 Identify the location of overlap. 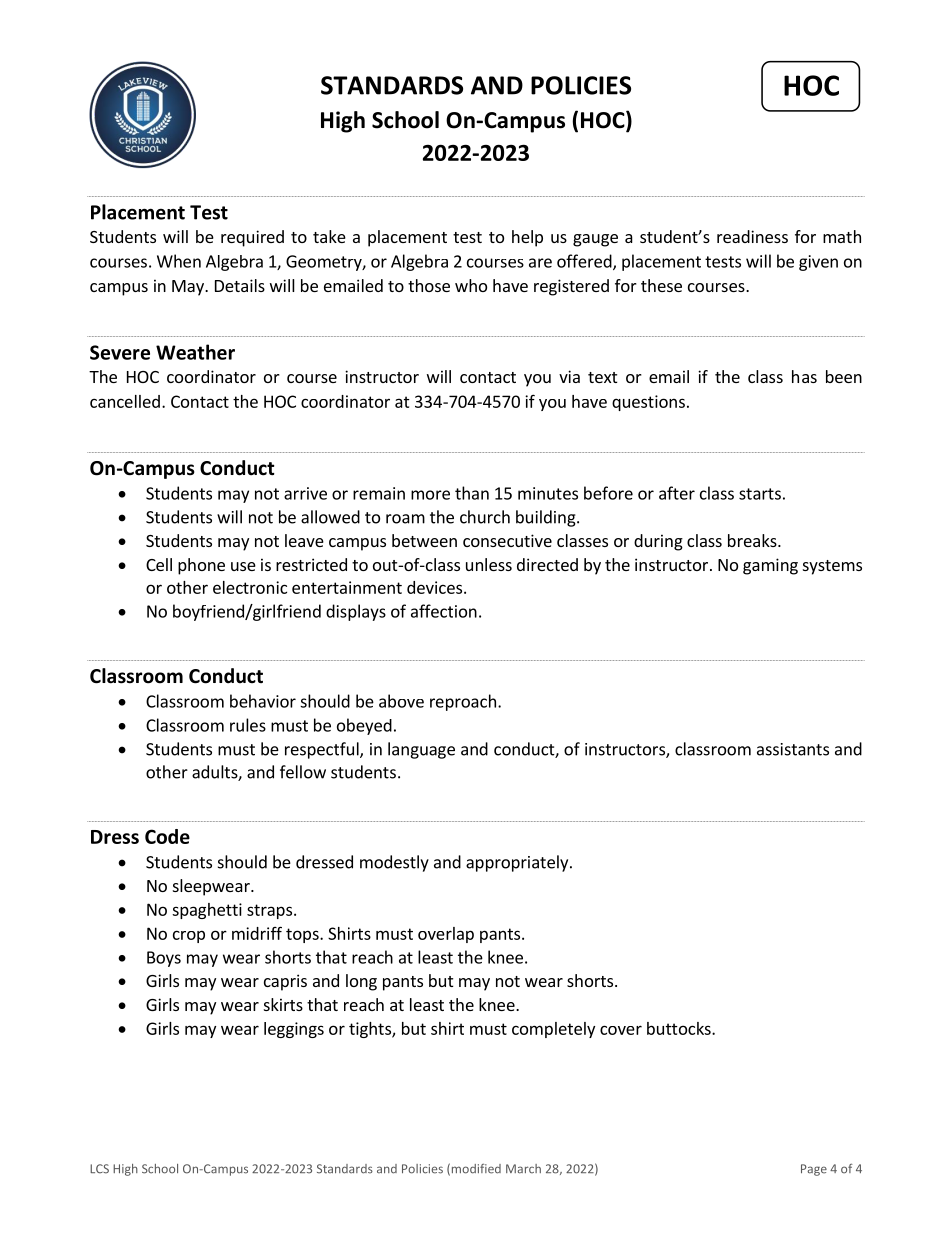
(446, 935).
